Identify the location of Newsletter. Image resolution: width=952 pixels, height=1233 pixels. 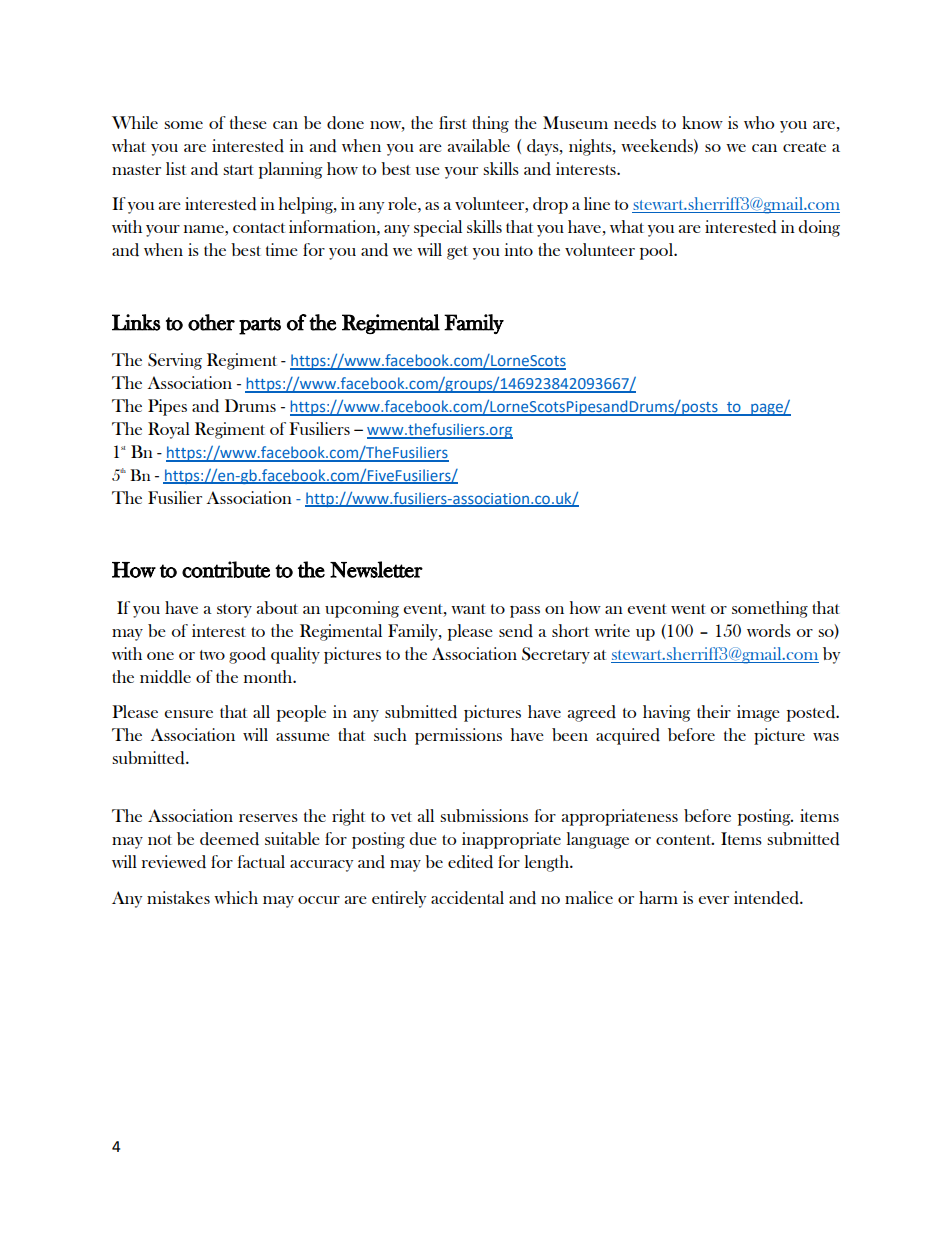
(376, 569).
